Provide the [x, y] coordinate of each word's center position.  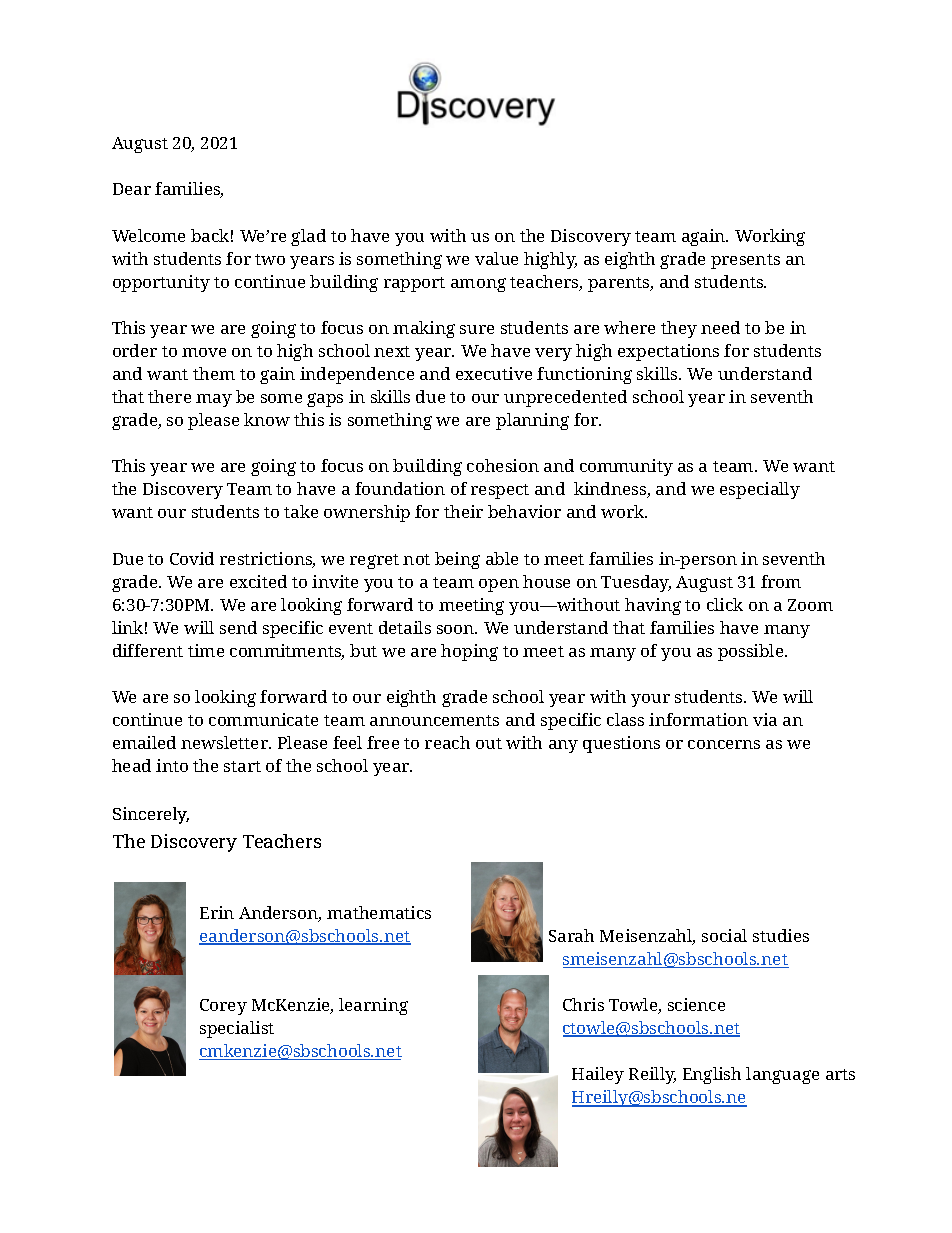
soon [457, 629]
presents [745, 261]
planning [532, 421]
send [238, 627]
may [214, 400]
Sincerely [151, 815]
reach [447, 742]
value [496, 258]
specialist [237, 1029]
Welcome [148, 235]
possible [752, 652]
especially [760, 490]
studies [781, 935]
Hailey [598, 1075]
